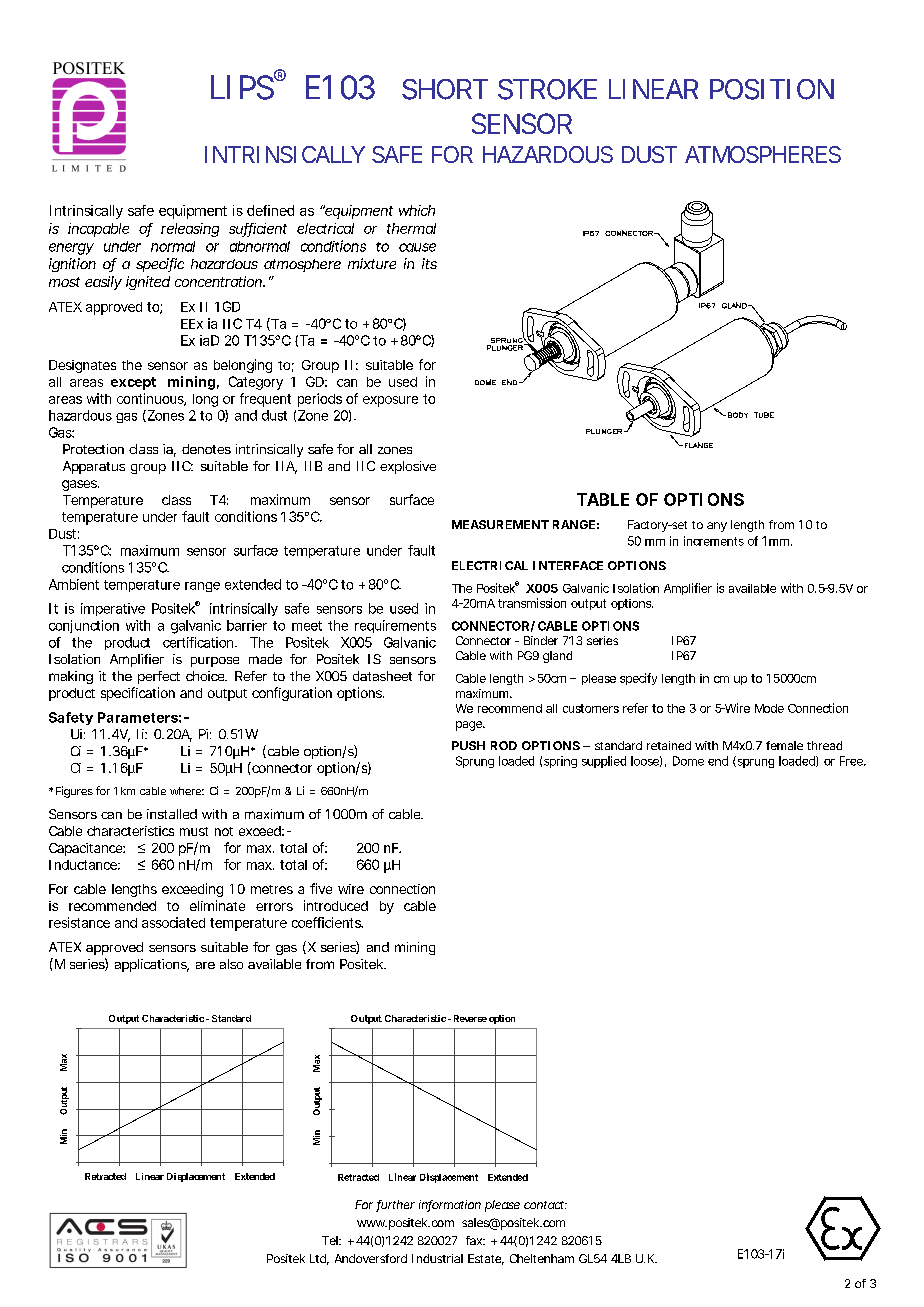 Image resolution: width=924 pixels, height=1307 pixels. I want to click on page, so click(470, 726).
